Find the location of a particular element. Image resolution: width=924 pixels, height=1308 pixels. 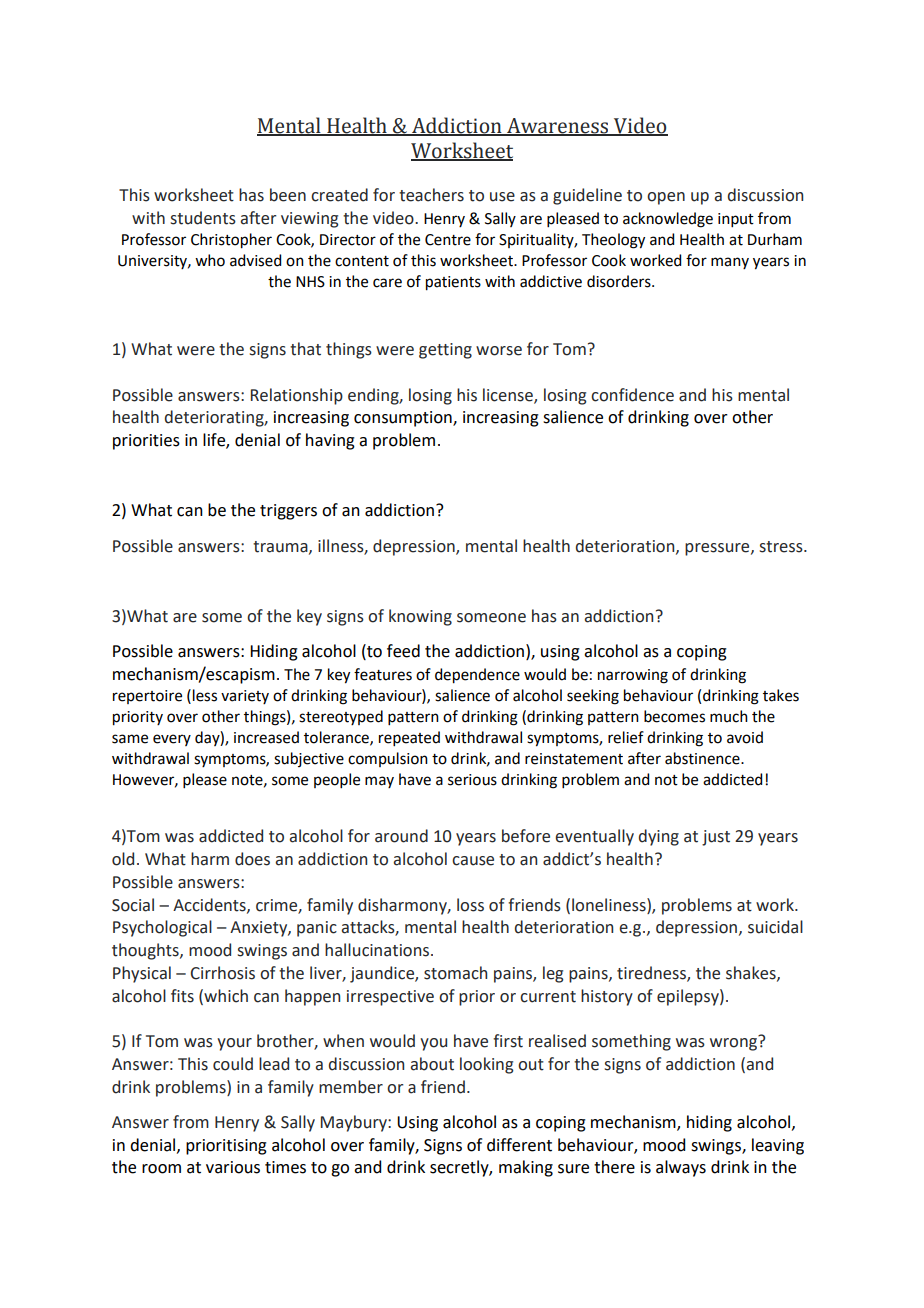

teachers is located at coordinates (431, 195).
